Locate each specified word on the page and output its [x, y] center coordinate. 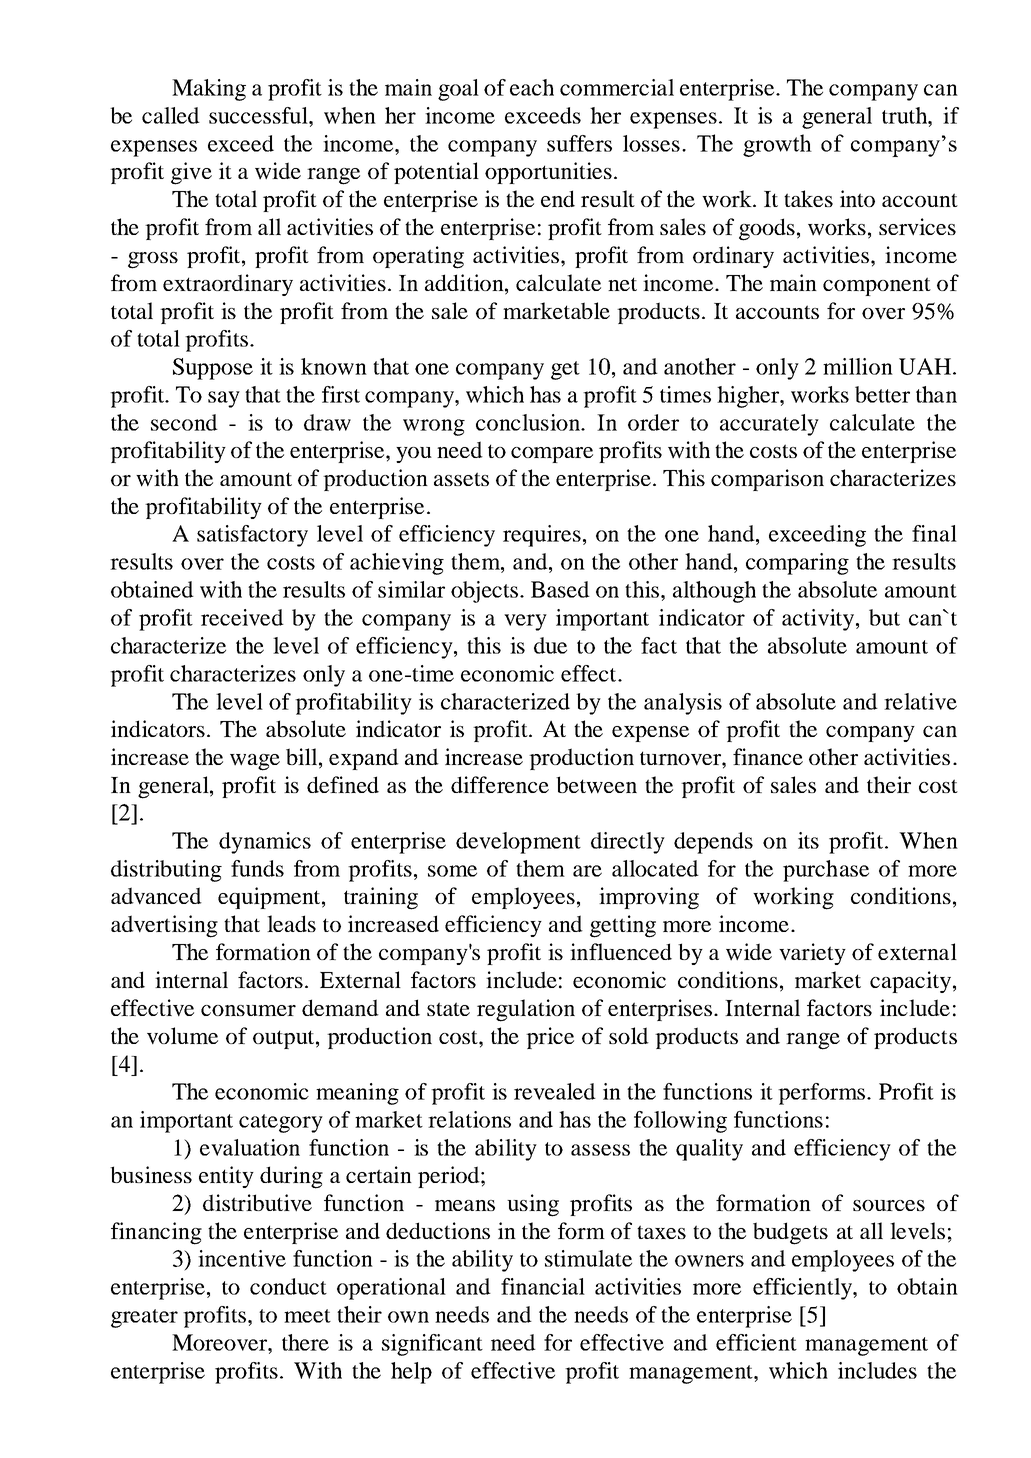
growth [777, 145]
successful [259, 115]
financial [543, 1286]
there [305, 1342]
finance [768, 756]
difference [500, 784]
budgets [790, 1233]
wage [255, 762]
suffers [579, 143]
